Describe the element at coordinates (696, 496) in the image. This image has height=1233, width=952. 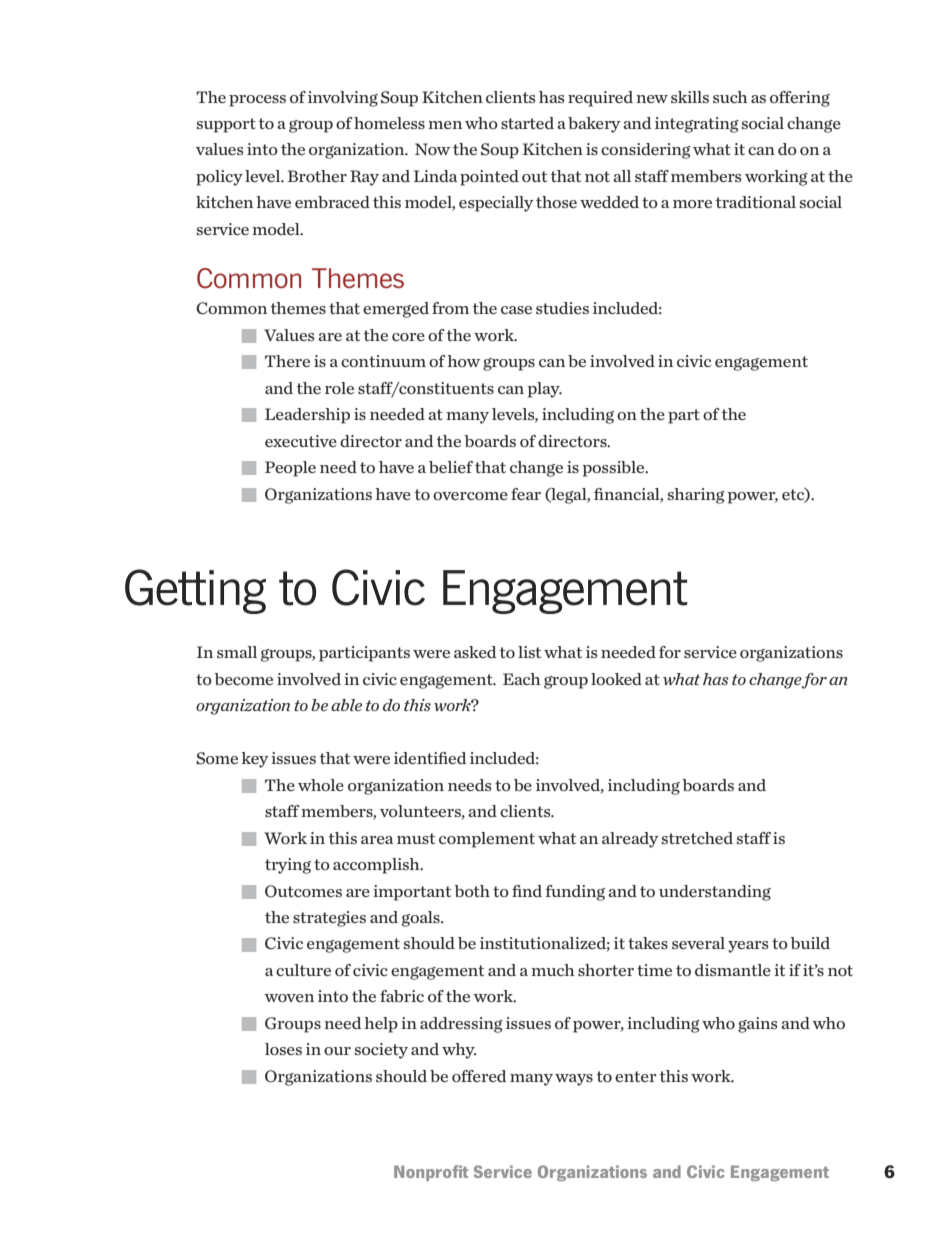
I see `sharing` at that location.
